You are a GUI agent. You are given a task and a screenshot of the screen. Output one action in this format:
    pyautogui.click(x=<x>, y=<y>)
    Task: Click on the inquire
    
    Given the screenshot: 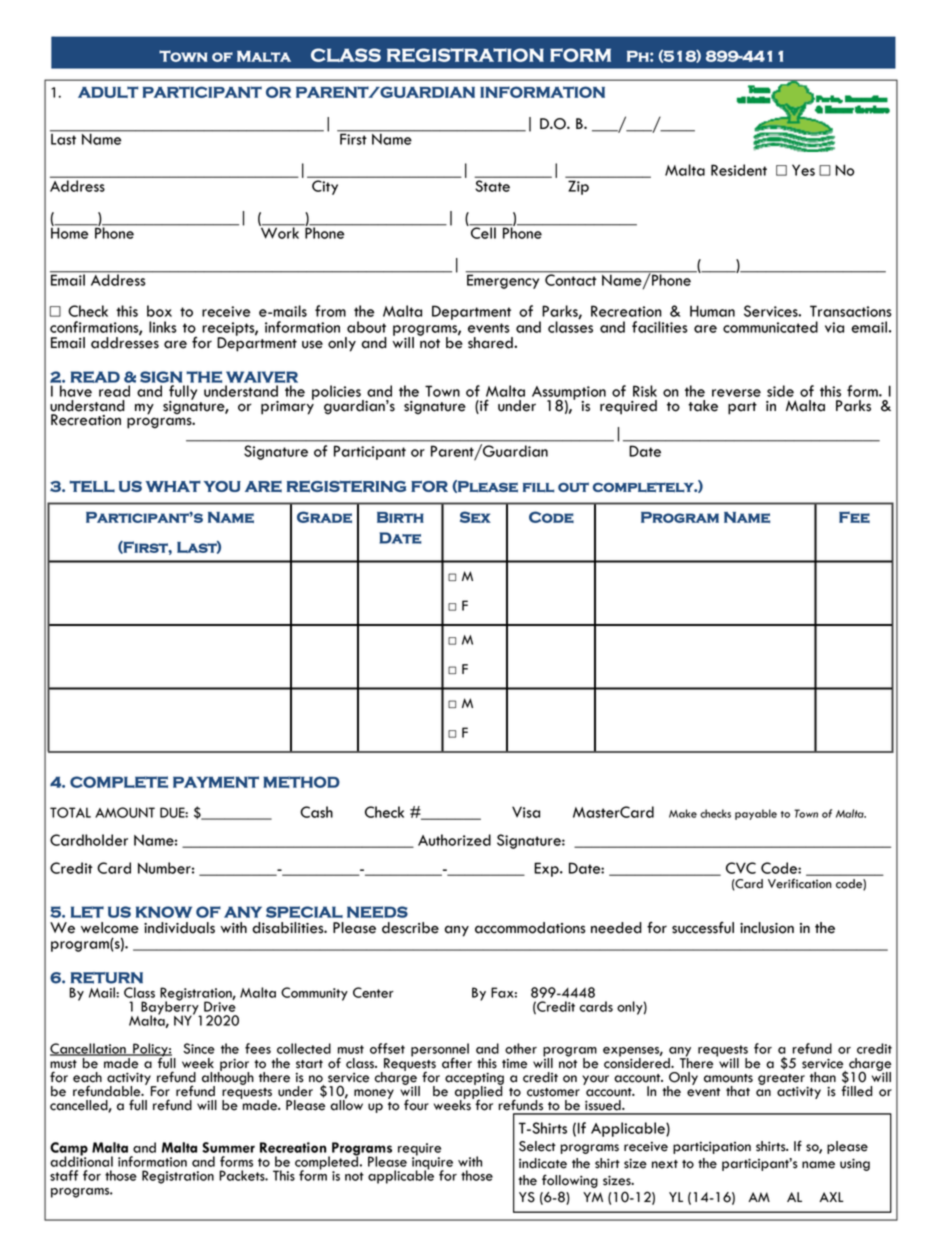 What is the action you would take?
    pyautogui.click(x=432, y=1163)
